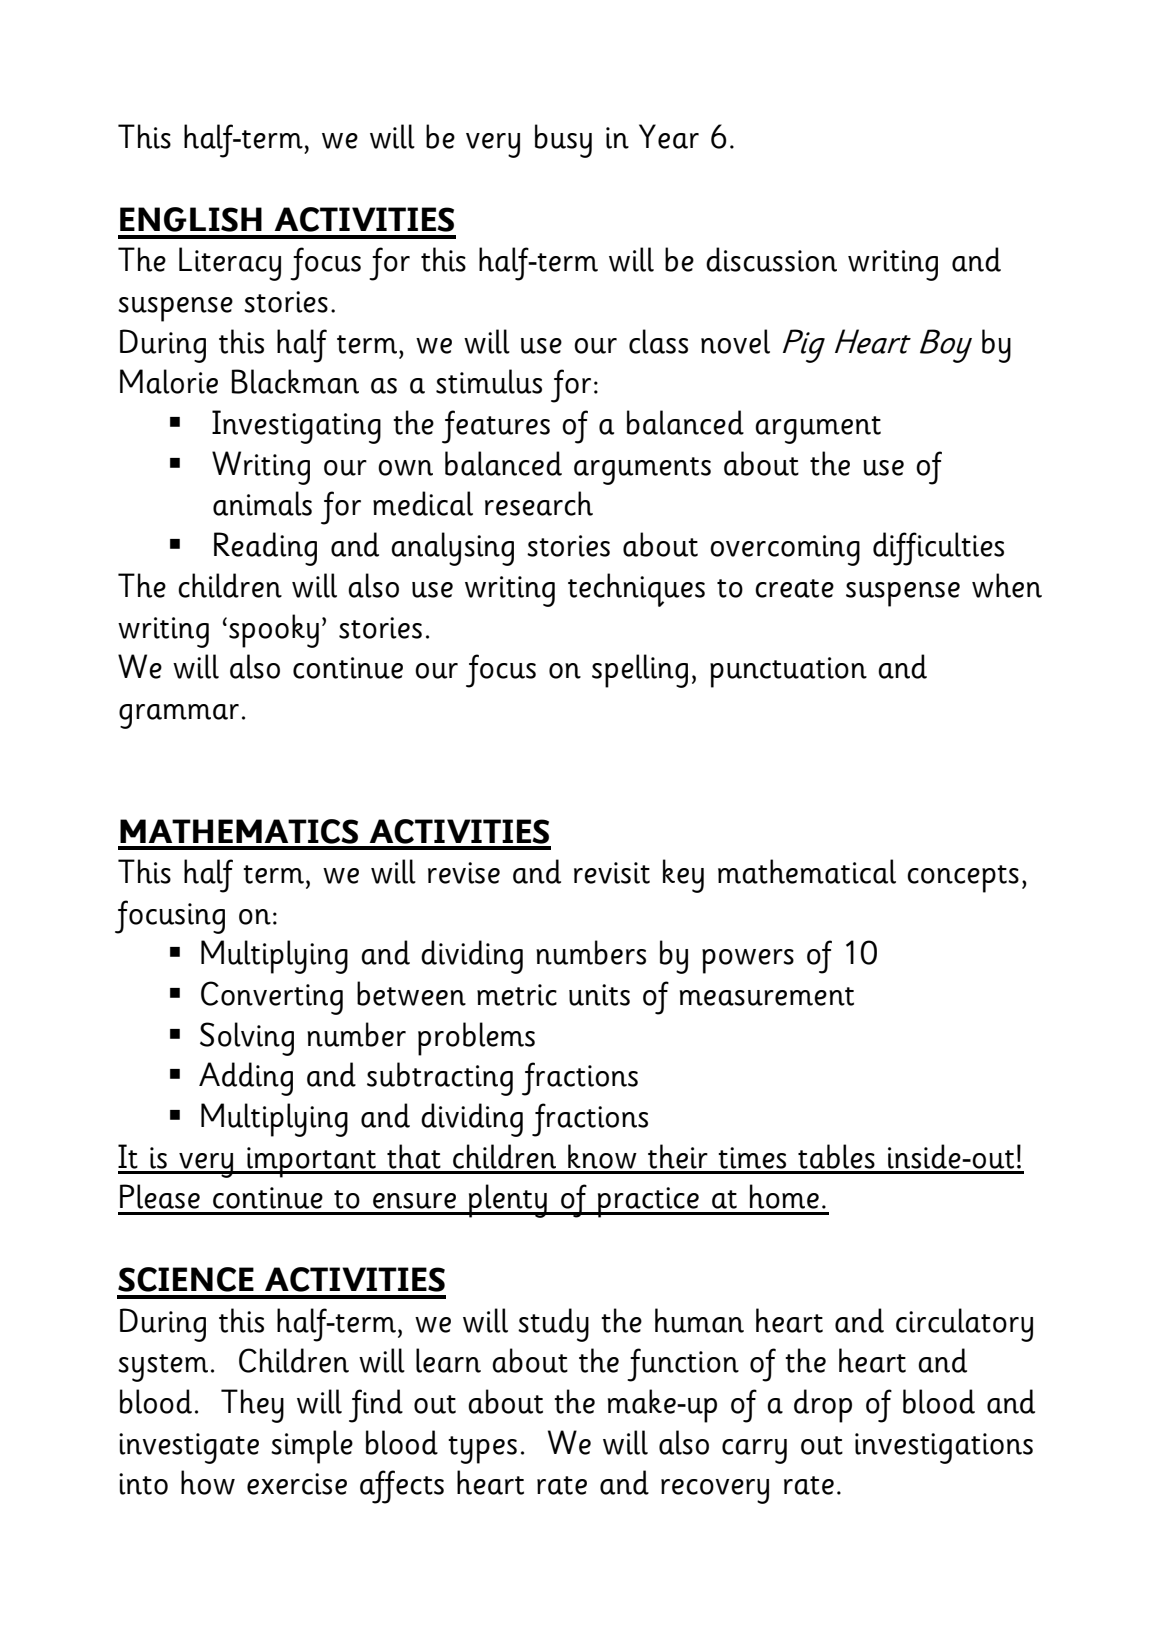 This document has height=1646, width=1164. I want to click on They, so click(252, 1406).
